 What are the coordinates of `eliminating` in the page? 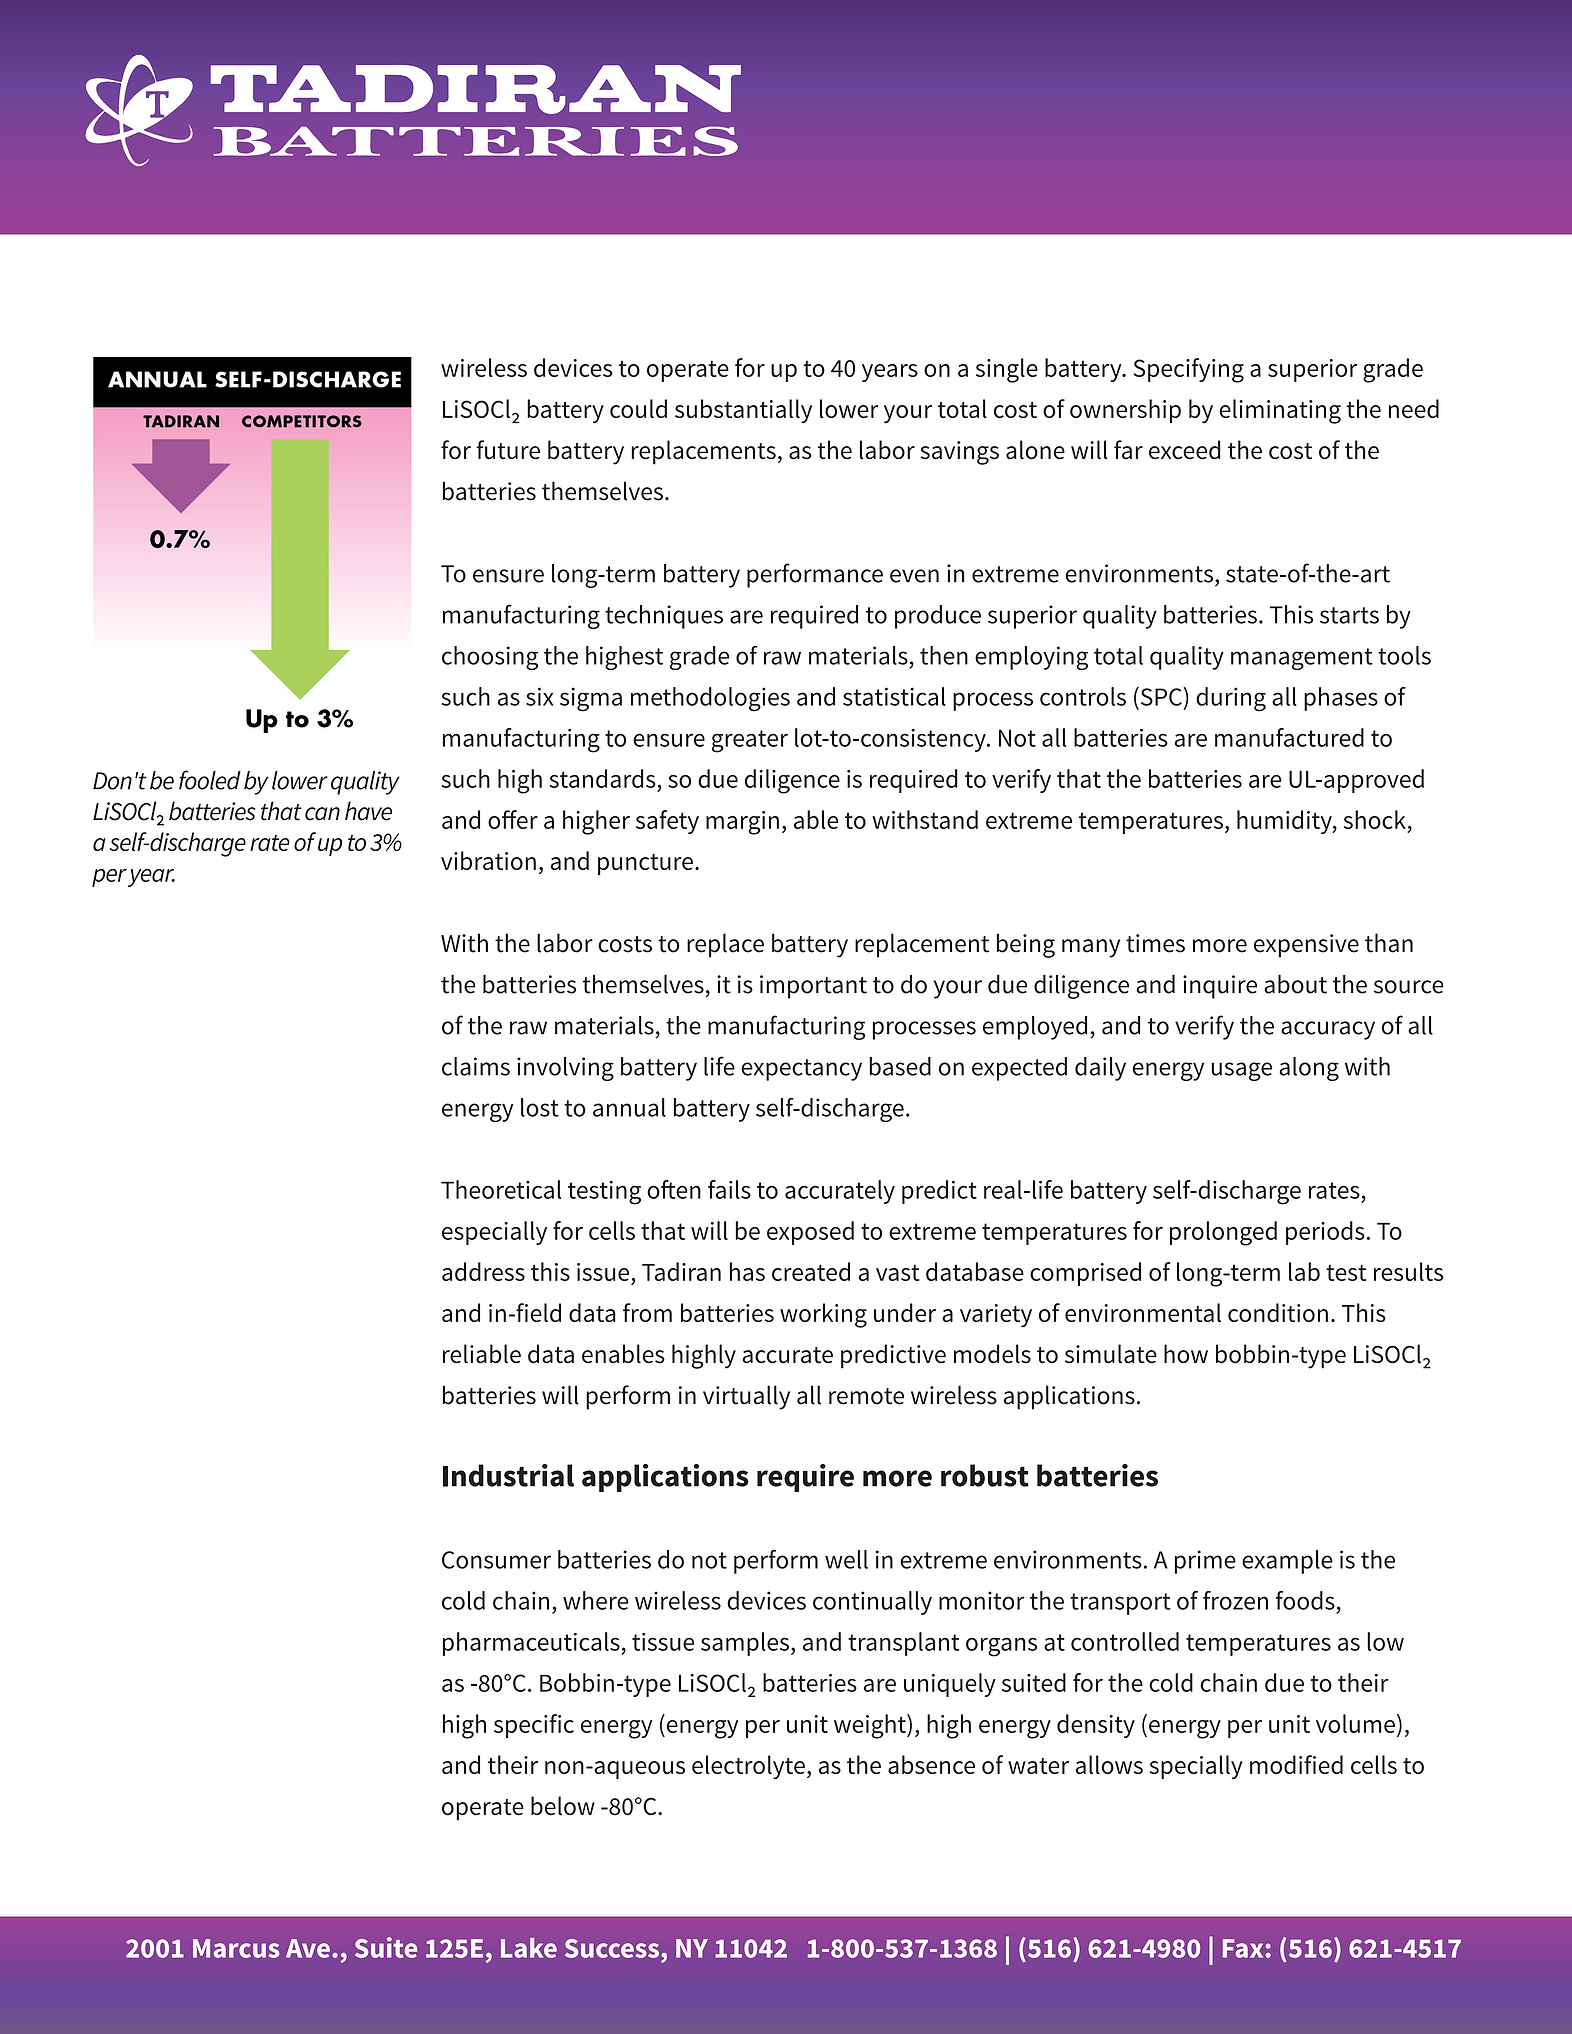 It's located at (1280, 411).
